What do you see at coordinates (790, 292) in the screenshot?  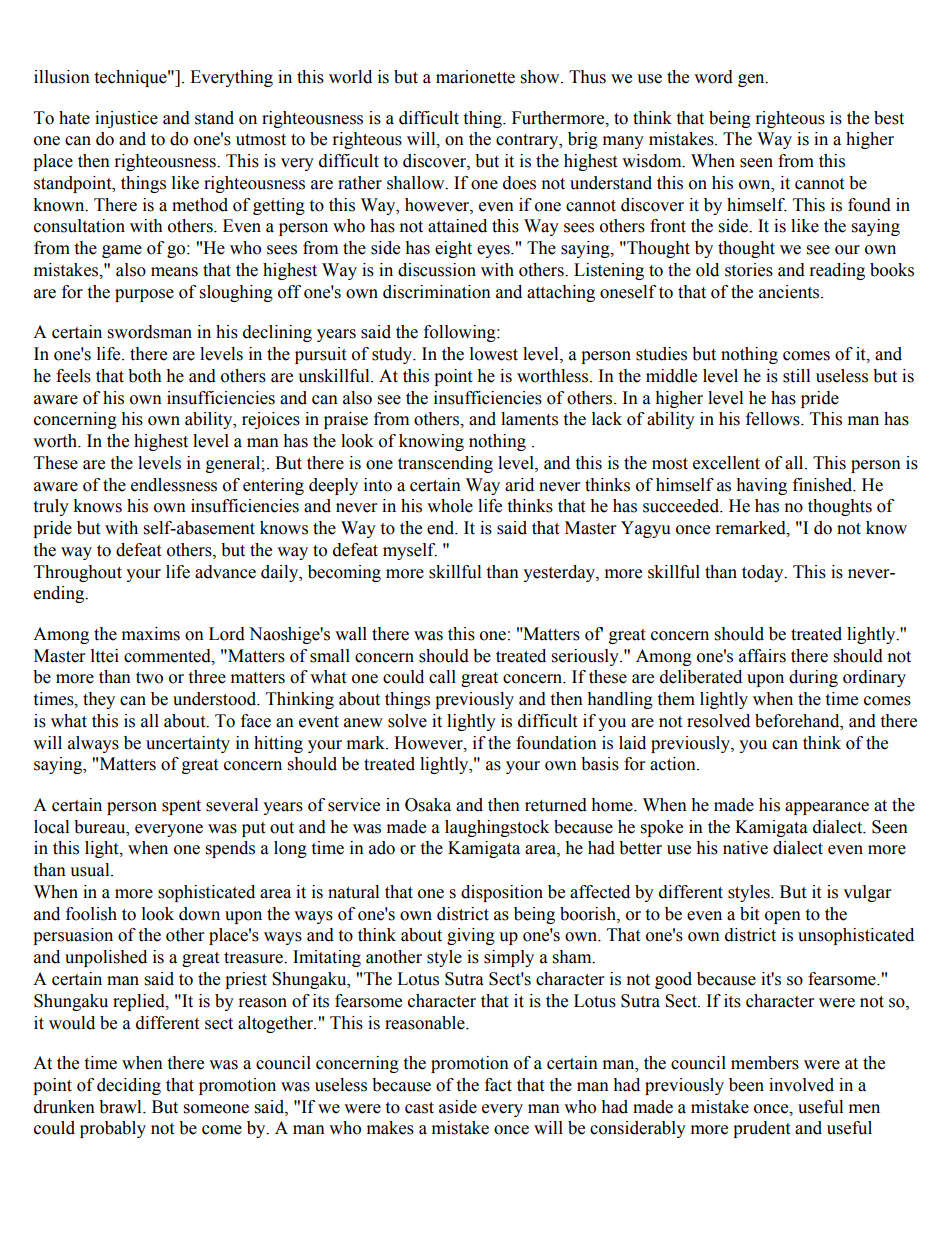 I see `ancients` at bounding box center [790, 292].
